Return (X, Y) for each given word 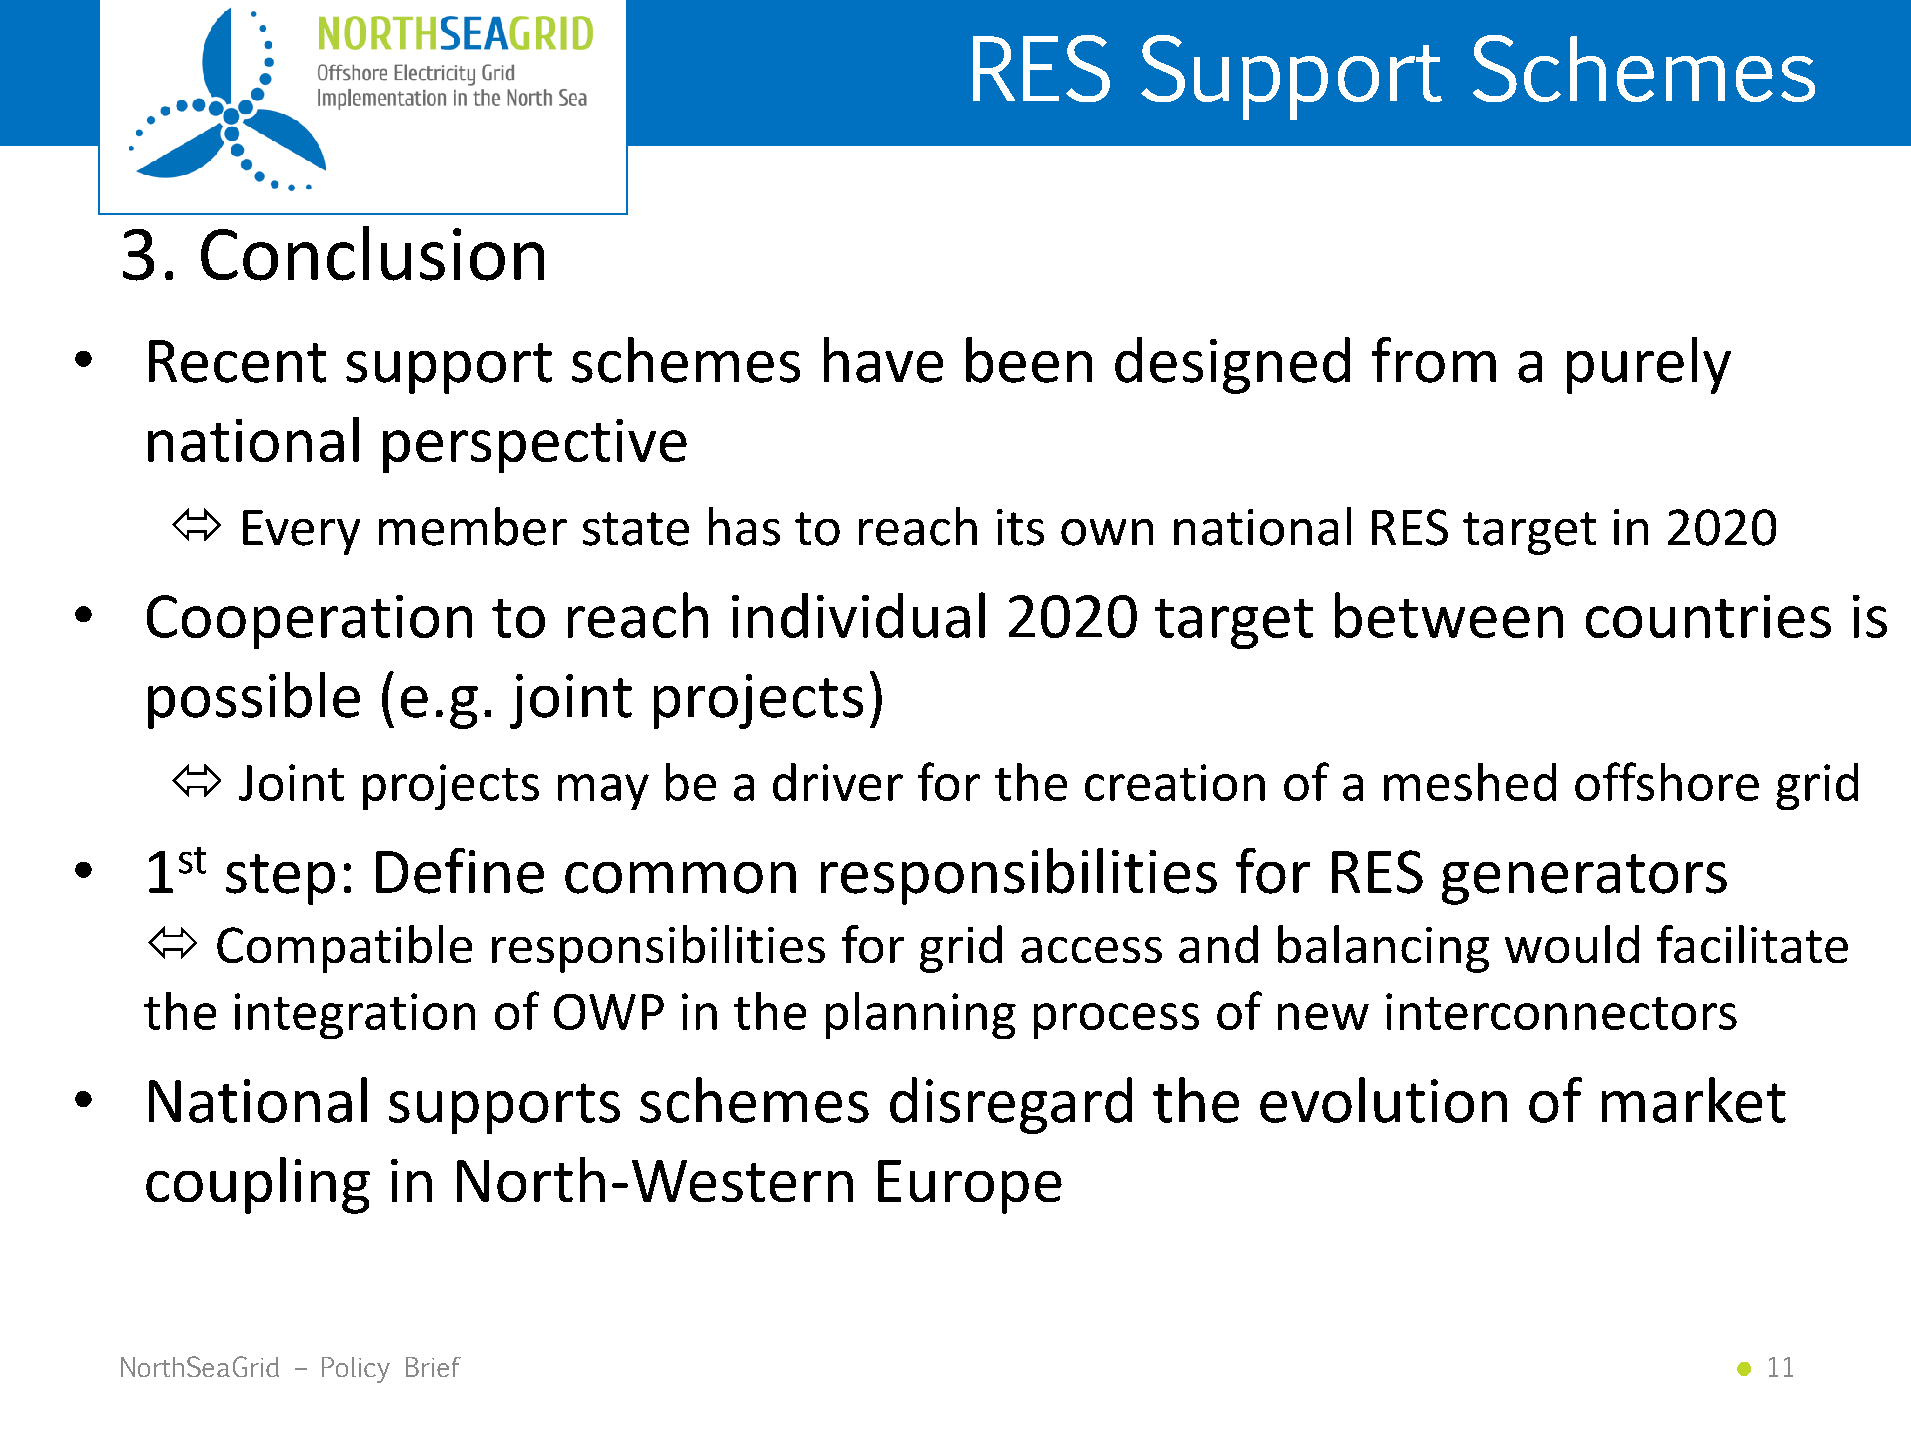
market (1694, 1100)
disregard (1011, 1105)
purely (1649, 365)
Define (460, 871)
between (1449, 615)
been (1029, 360)
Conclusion (372, 253)
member (473, 526)
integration (355, 1016)
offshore (1667, 781)
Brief (433, 1367)
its (1020, 527)
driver (838, 782)
